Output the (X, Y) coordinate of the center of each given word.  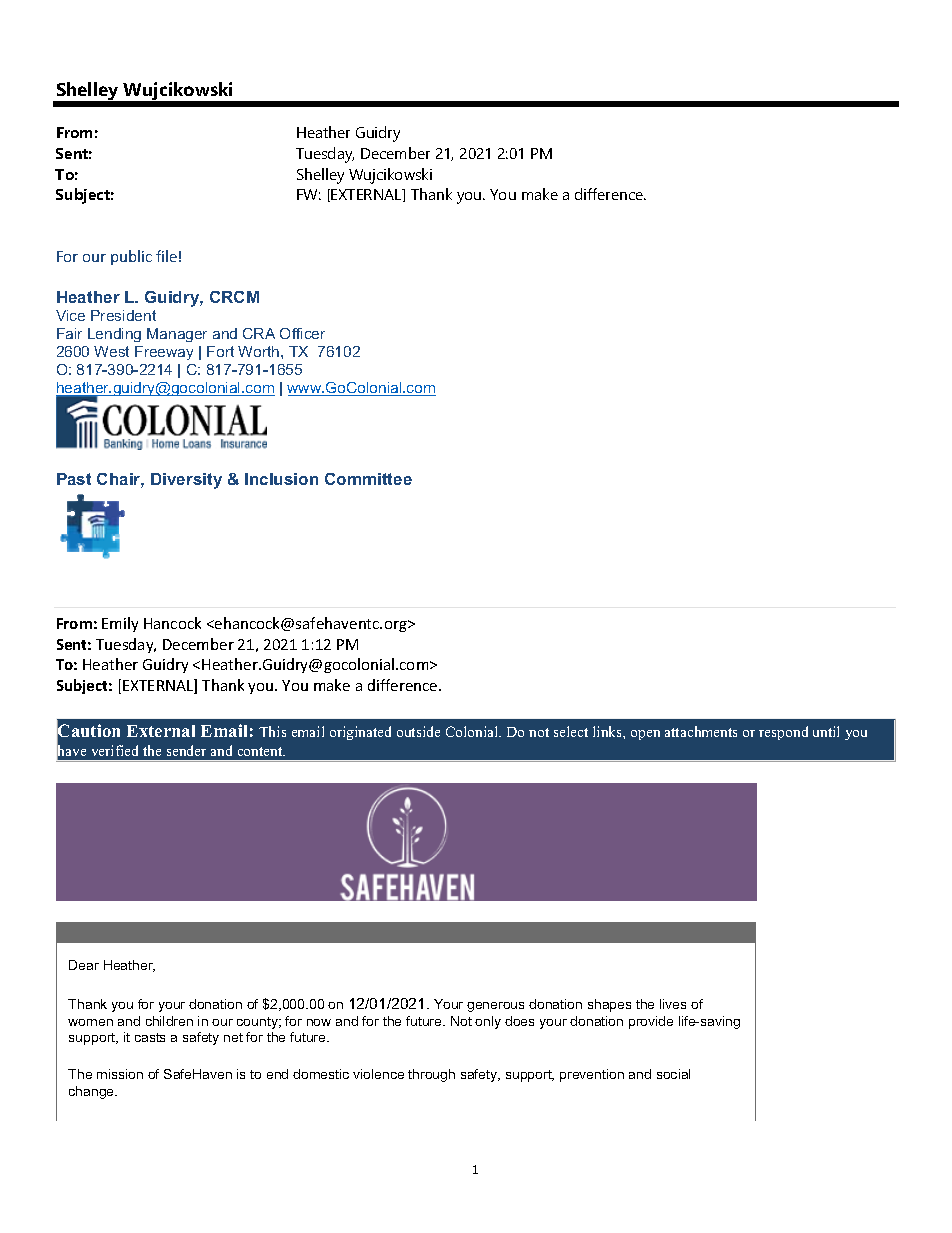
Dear (84, 965)
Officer (302, 333)
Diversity (186, 481)
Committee (368, 479)
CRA (259, 333)
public (131, 257)
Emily (120, 624)
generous (495, 1007)
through (431, 1075)
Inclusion (281, 479)
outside (418, 731)
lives (673, 1004)
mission (120, 1074)
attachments (701, 731)
